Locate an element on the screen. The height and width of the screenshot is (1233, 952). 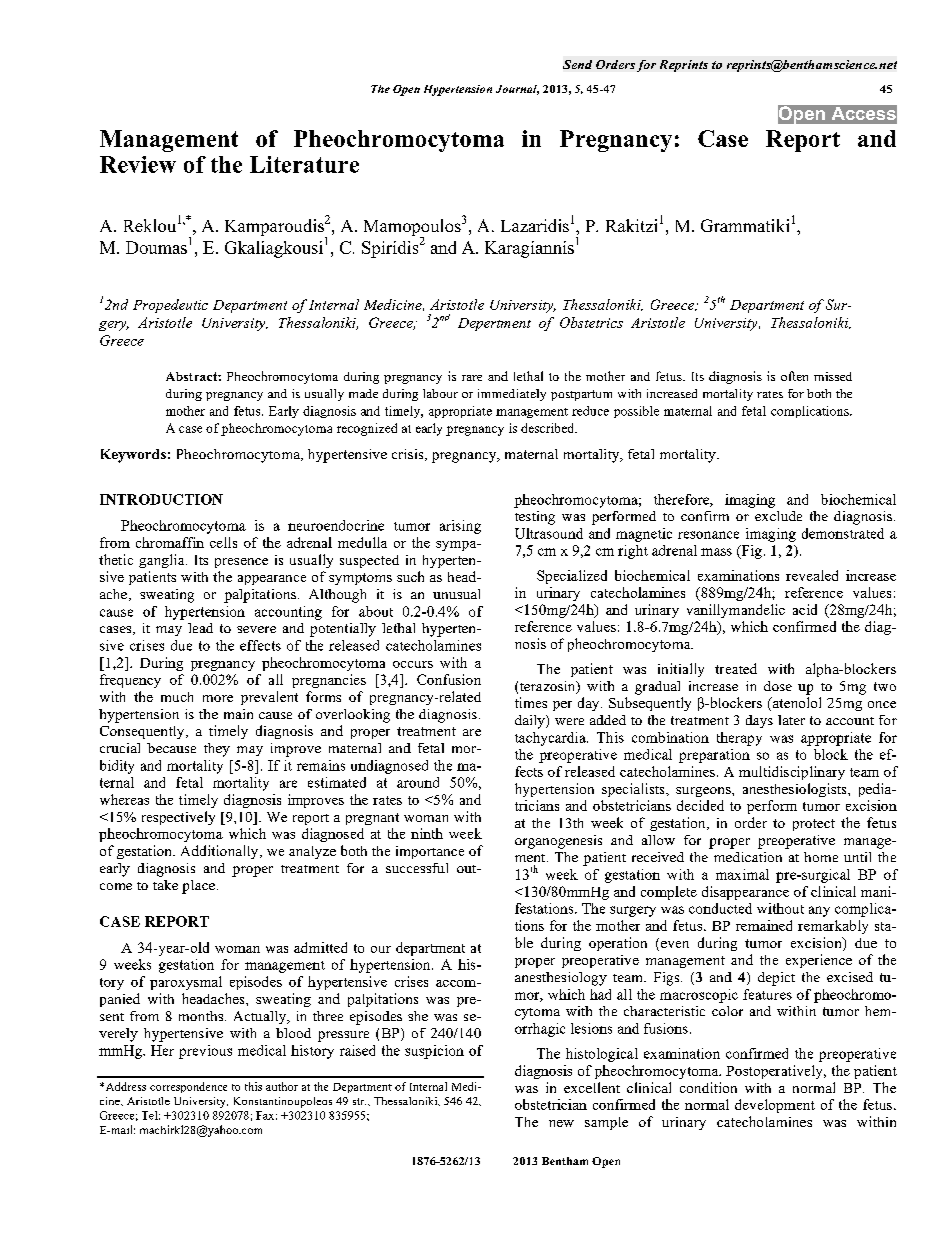
unusual is located at coordinates (456, 594).
